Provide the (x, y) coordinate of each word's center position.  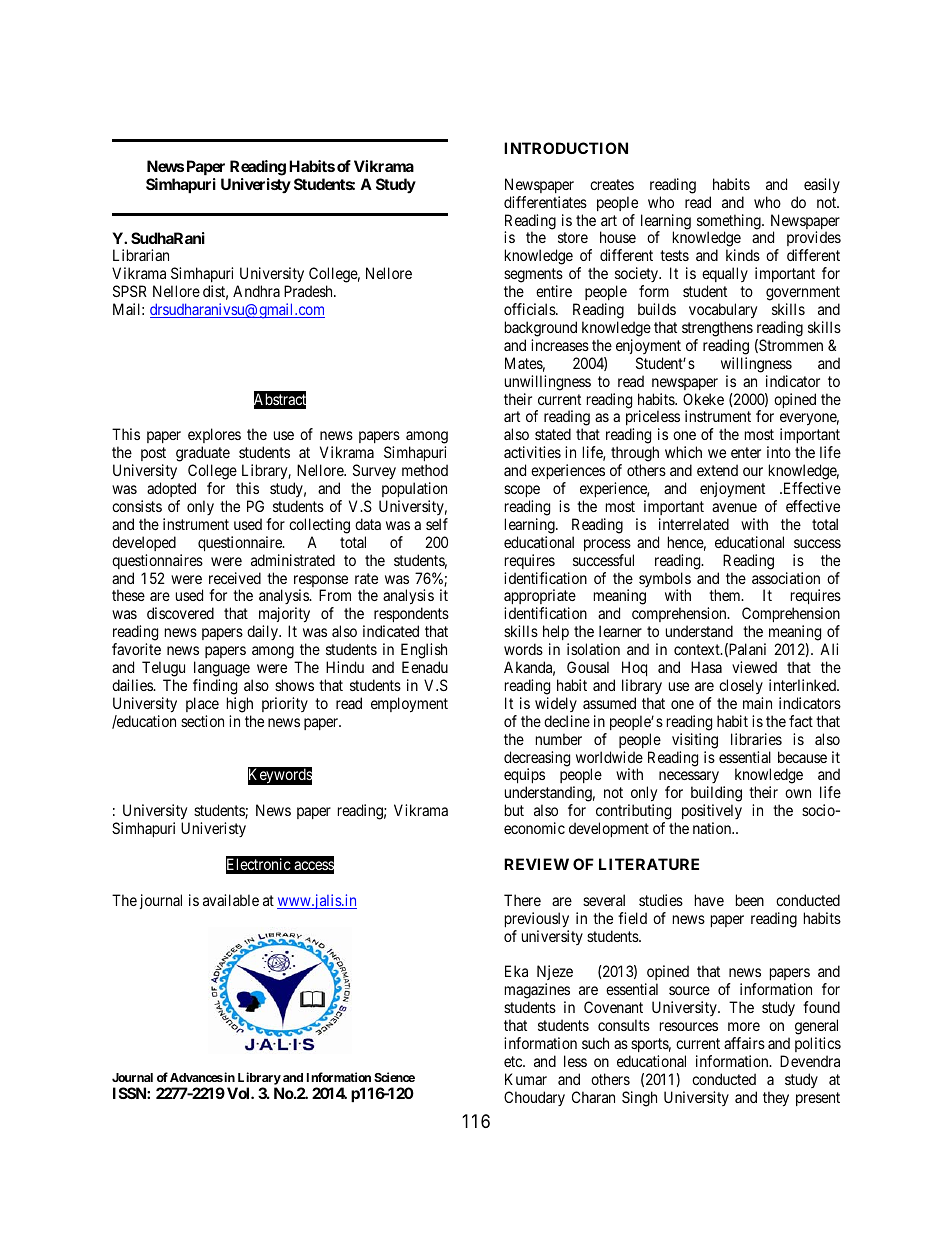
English (424, 651)
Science (394, 1077)
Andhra (256, 291)
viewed (754, 667)
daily (263, 632)
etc (514, 1061)
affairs (744, 1043)
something (730, 223)
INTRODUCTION (566, 148)
